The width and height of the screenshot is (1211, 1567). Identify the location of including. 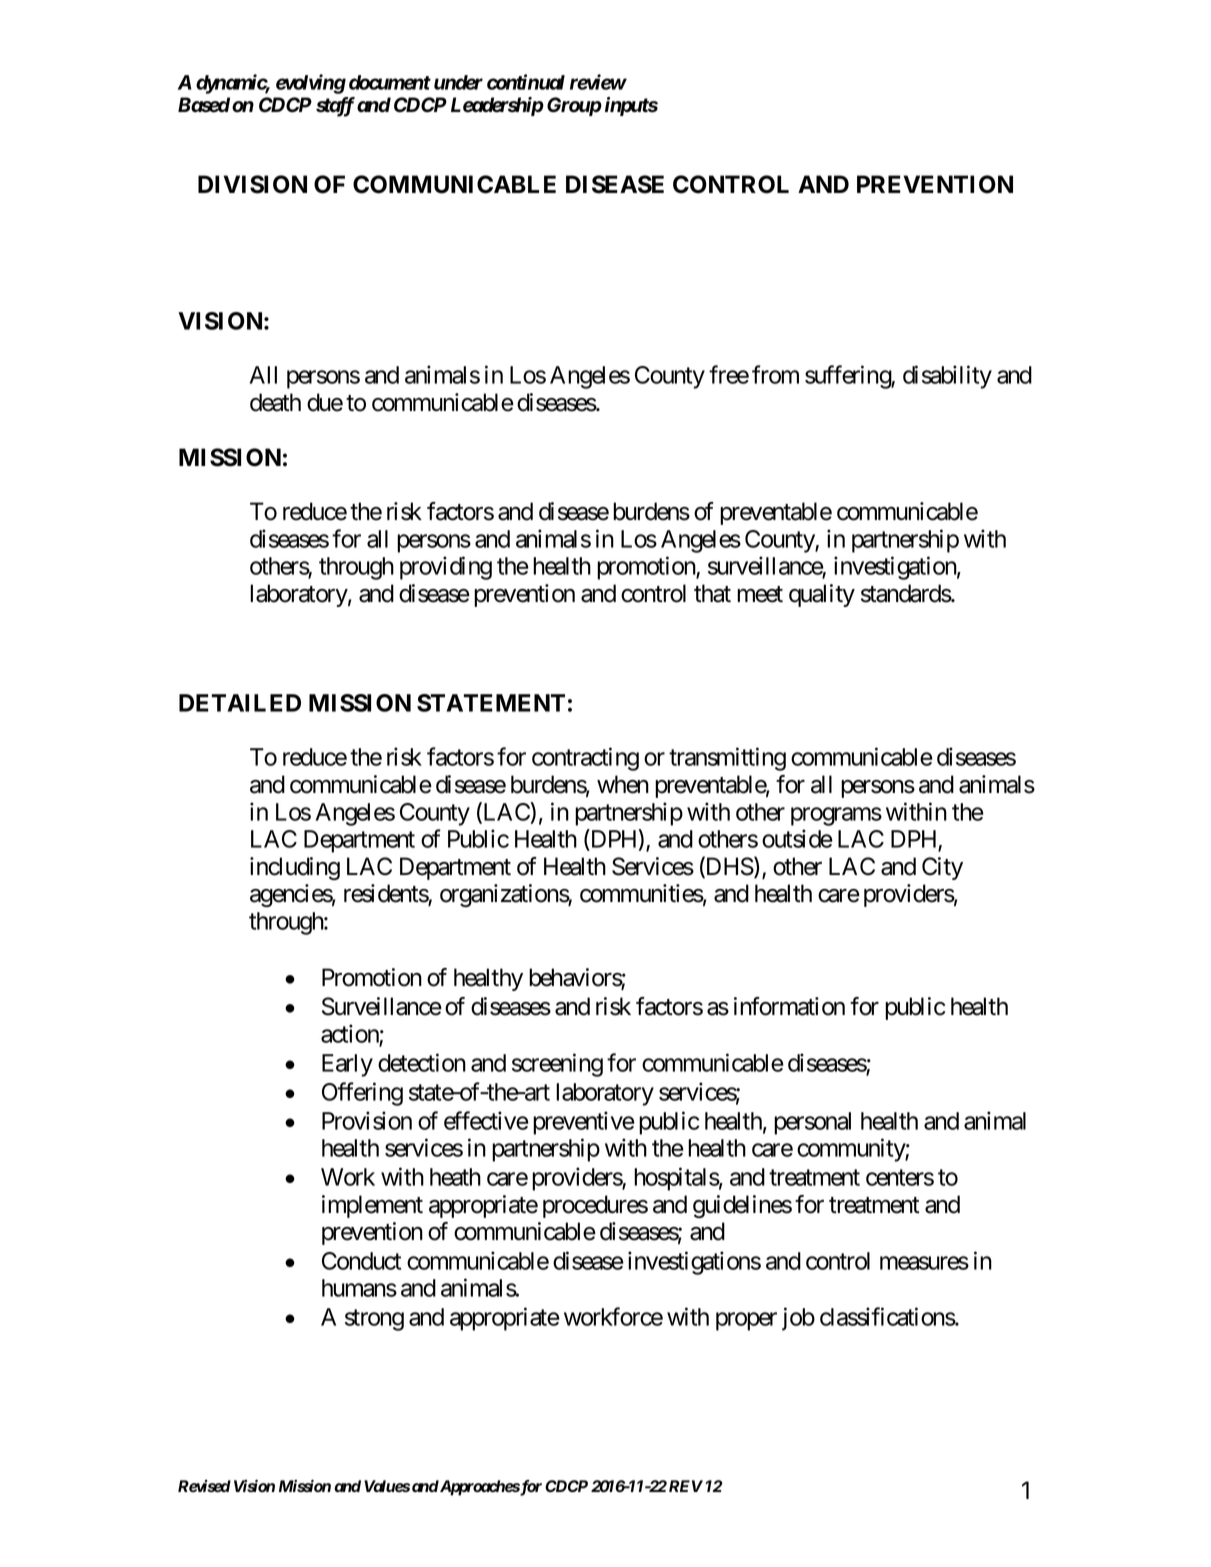
(295, 868).
